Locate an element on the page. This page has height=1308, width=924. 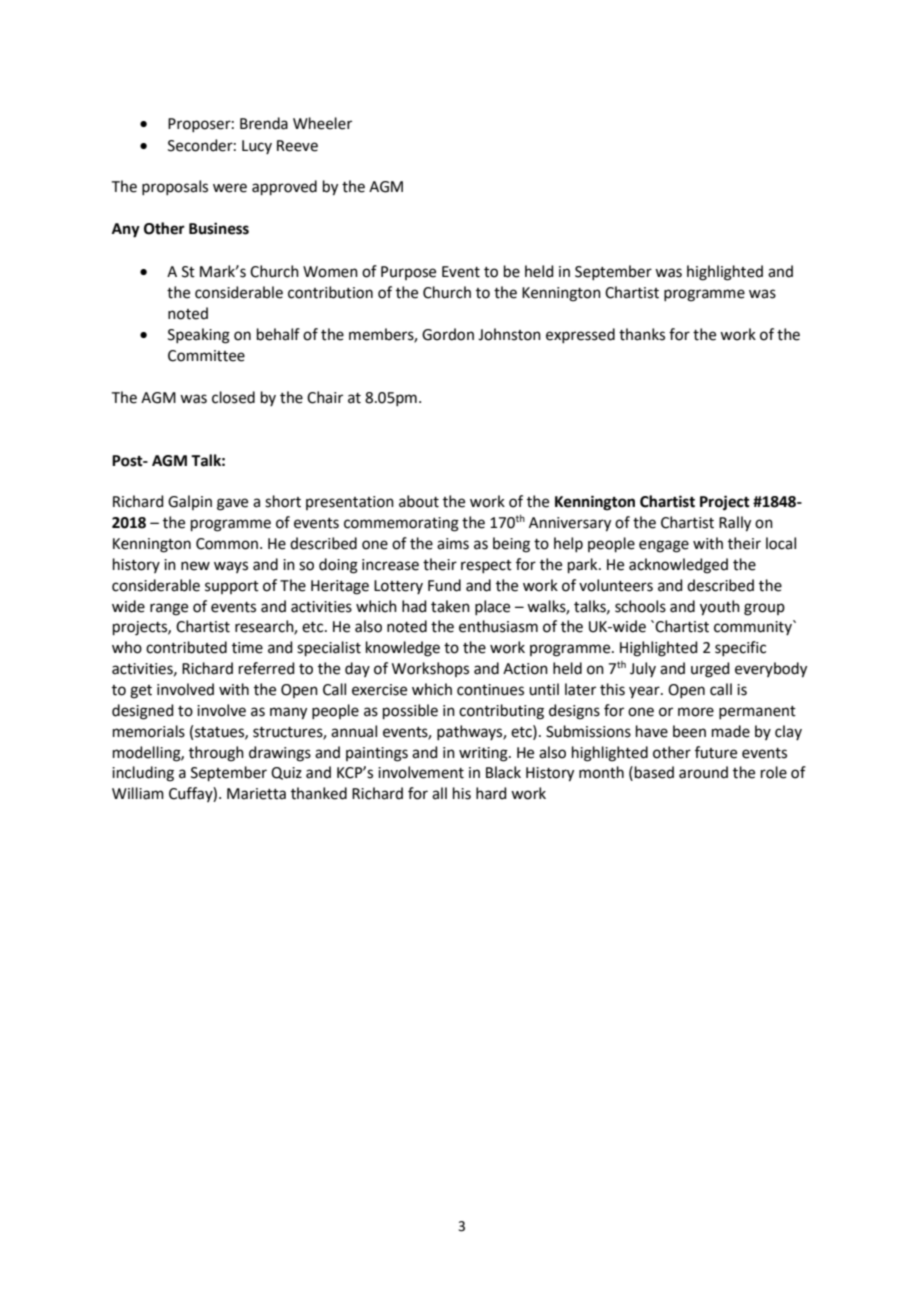
engage is located at coordinates (664, 546).
